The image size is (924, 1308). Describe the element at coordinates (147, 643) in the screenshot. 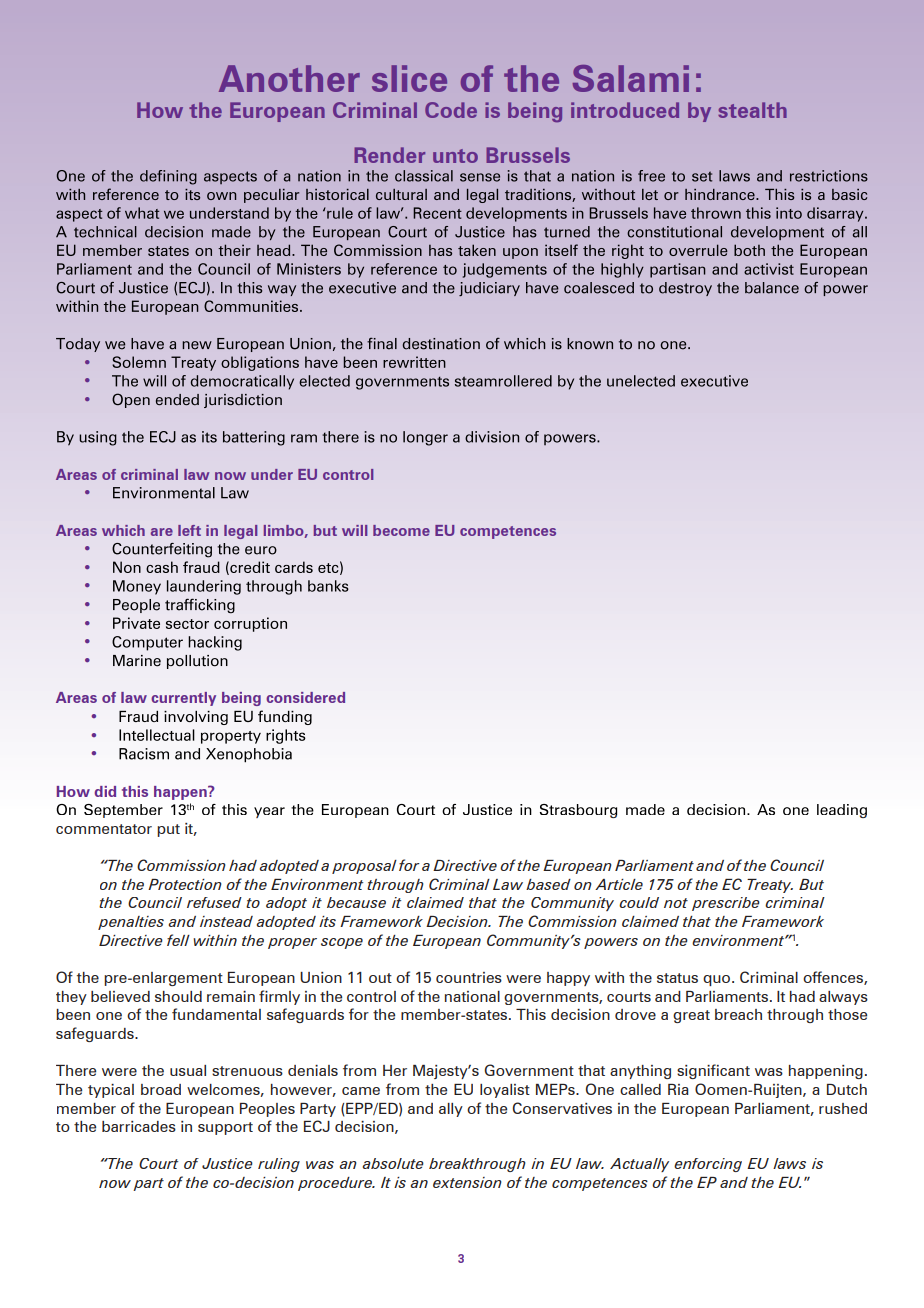

I see `Computer` at that location.
